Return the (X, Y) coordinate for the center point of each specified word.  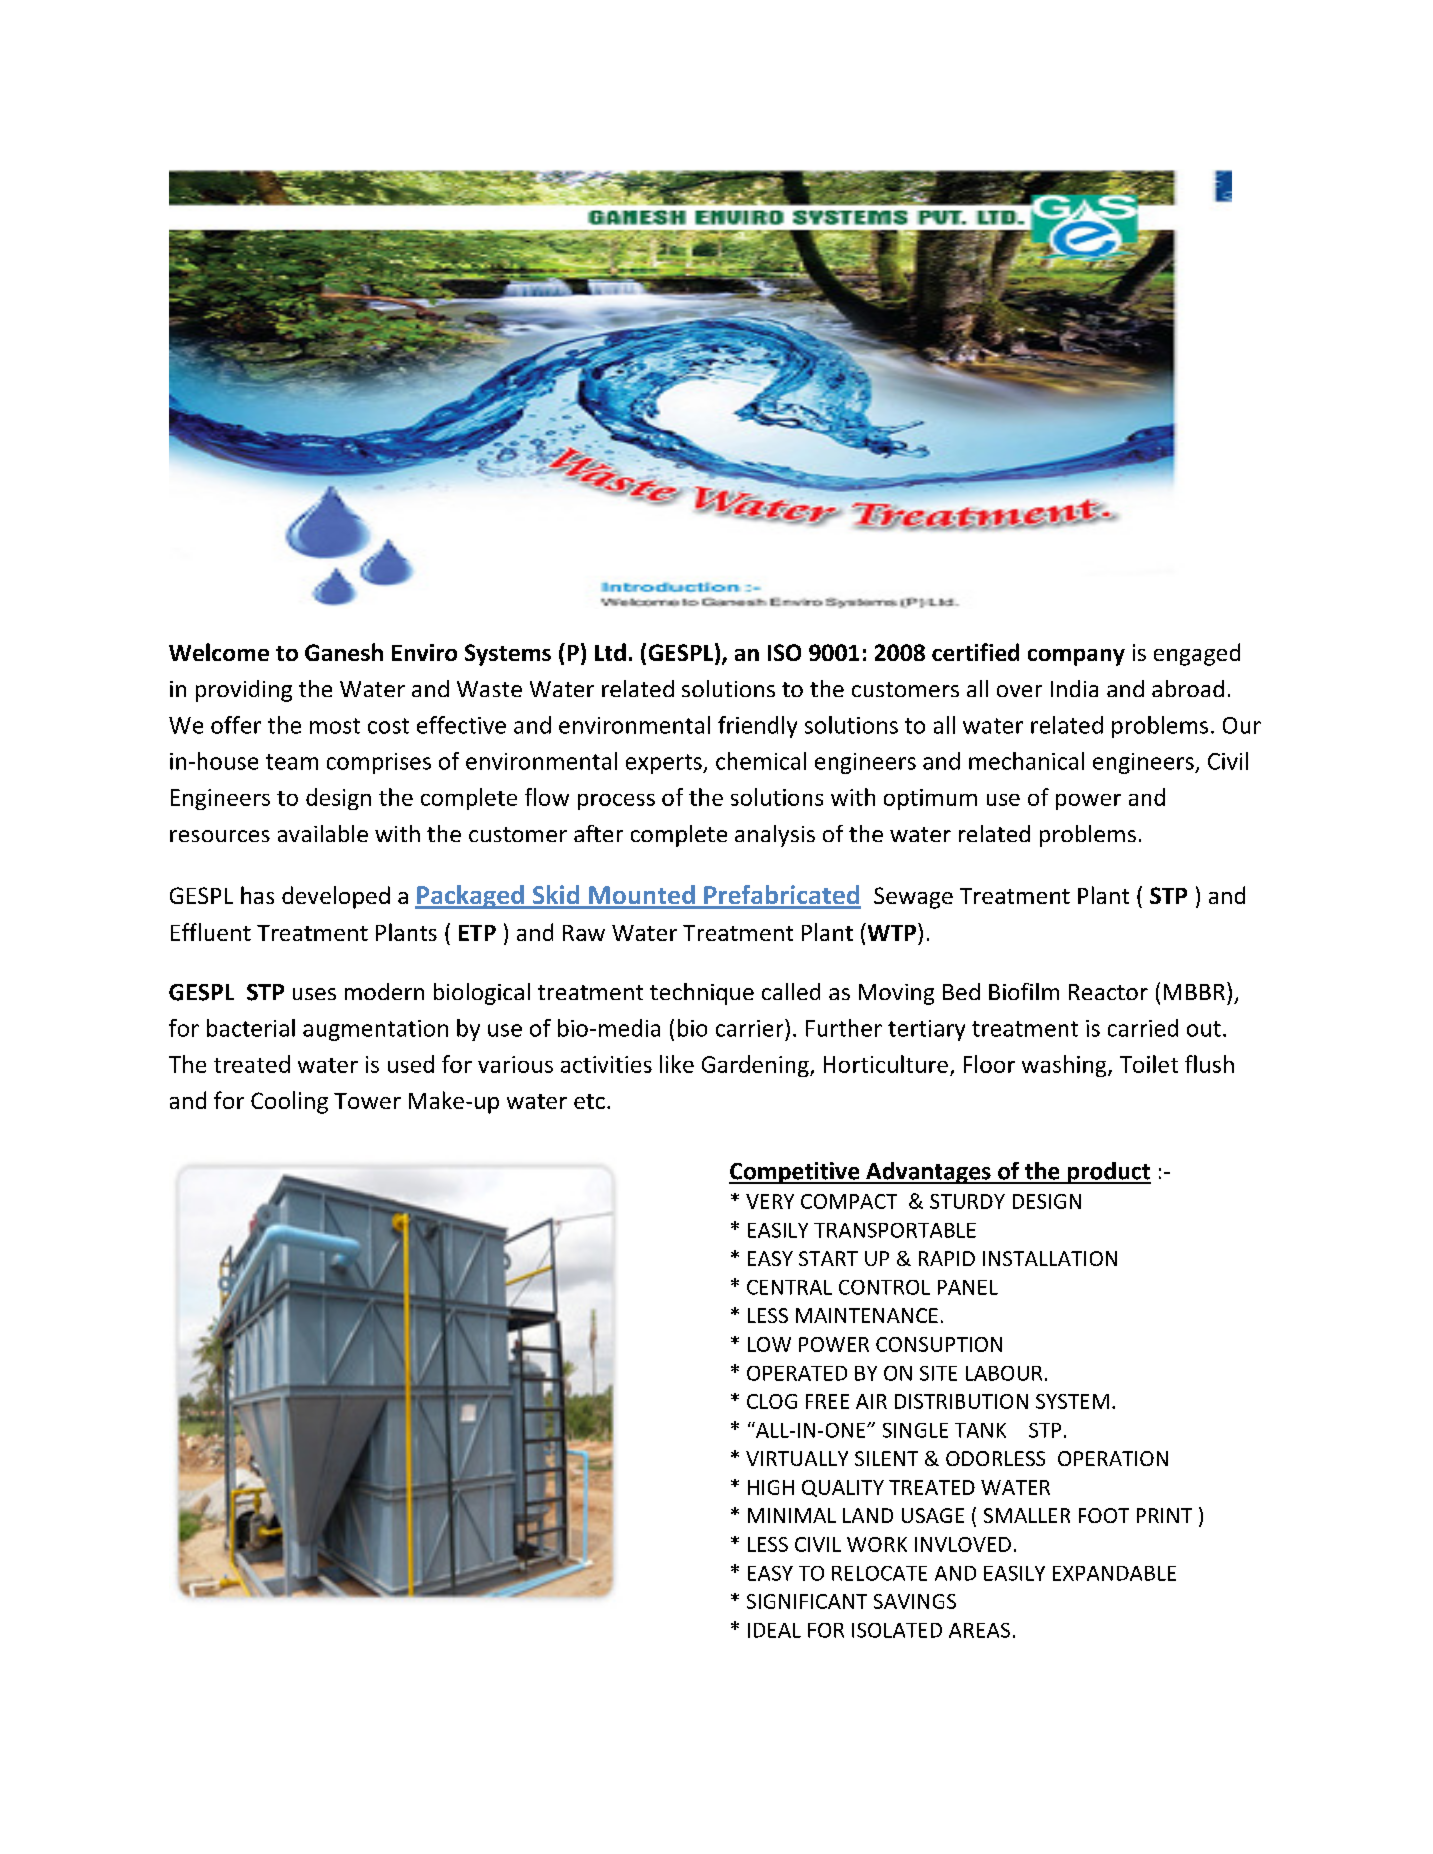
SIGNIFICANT (807, 1601)
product (1108, 1173)
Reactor (1108, 992)
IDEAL (774, 1630)
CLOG (772, 1401)
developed (336, 897)
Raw (584, 933)
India (1074, 688)
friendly (757, 727)
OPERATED (797, 1373)
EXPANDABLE (1114, 1573)
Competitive (795, 1173)
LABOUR (1004, 1373)
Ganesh (344, 652)
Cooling (289, 1102)
